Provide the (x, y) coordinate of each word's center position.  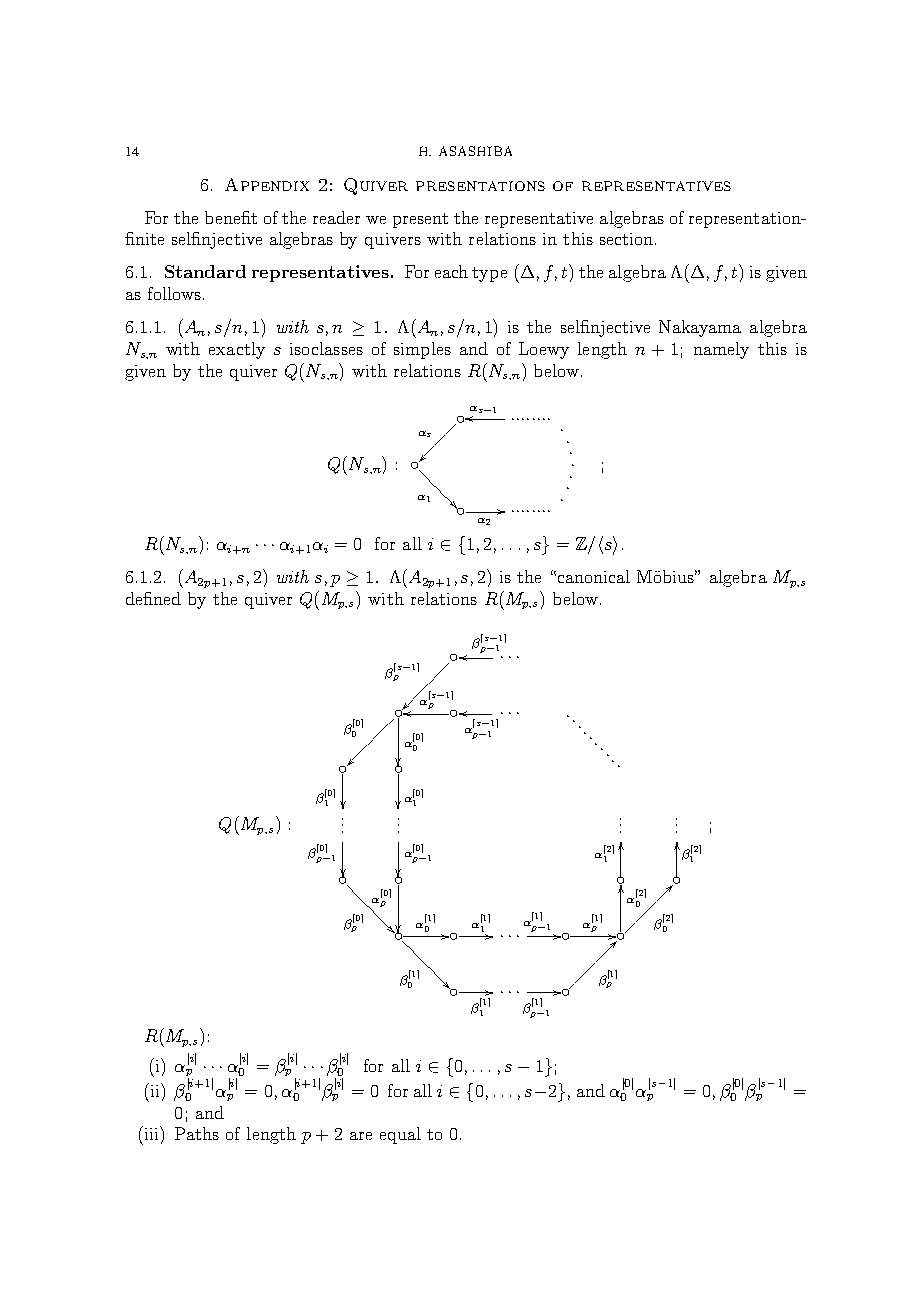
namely (721, 350)
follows (174, 293)
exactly (237, 350)
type (489, 274)
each (451, 271)
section (628, 239)
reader (336, 217)
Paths (197, 1133)
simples (422, 350)
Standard (205, 271)
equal (400, 1135)
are (361, 1136)
